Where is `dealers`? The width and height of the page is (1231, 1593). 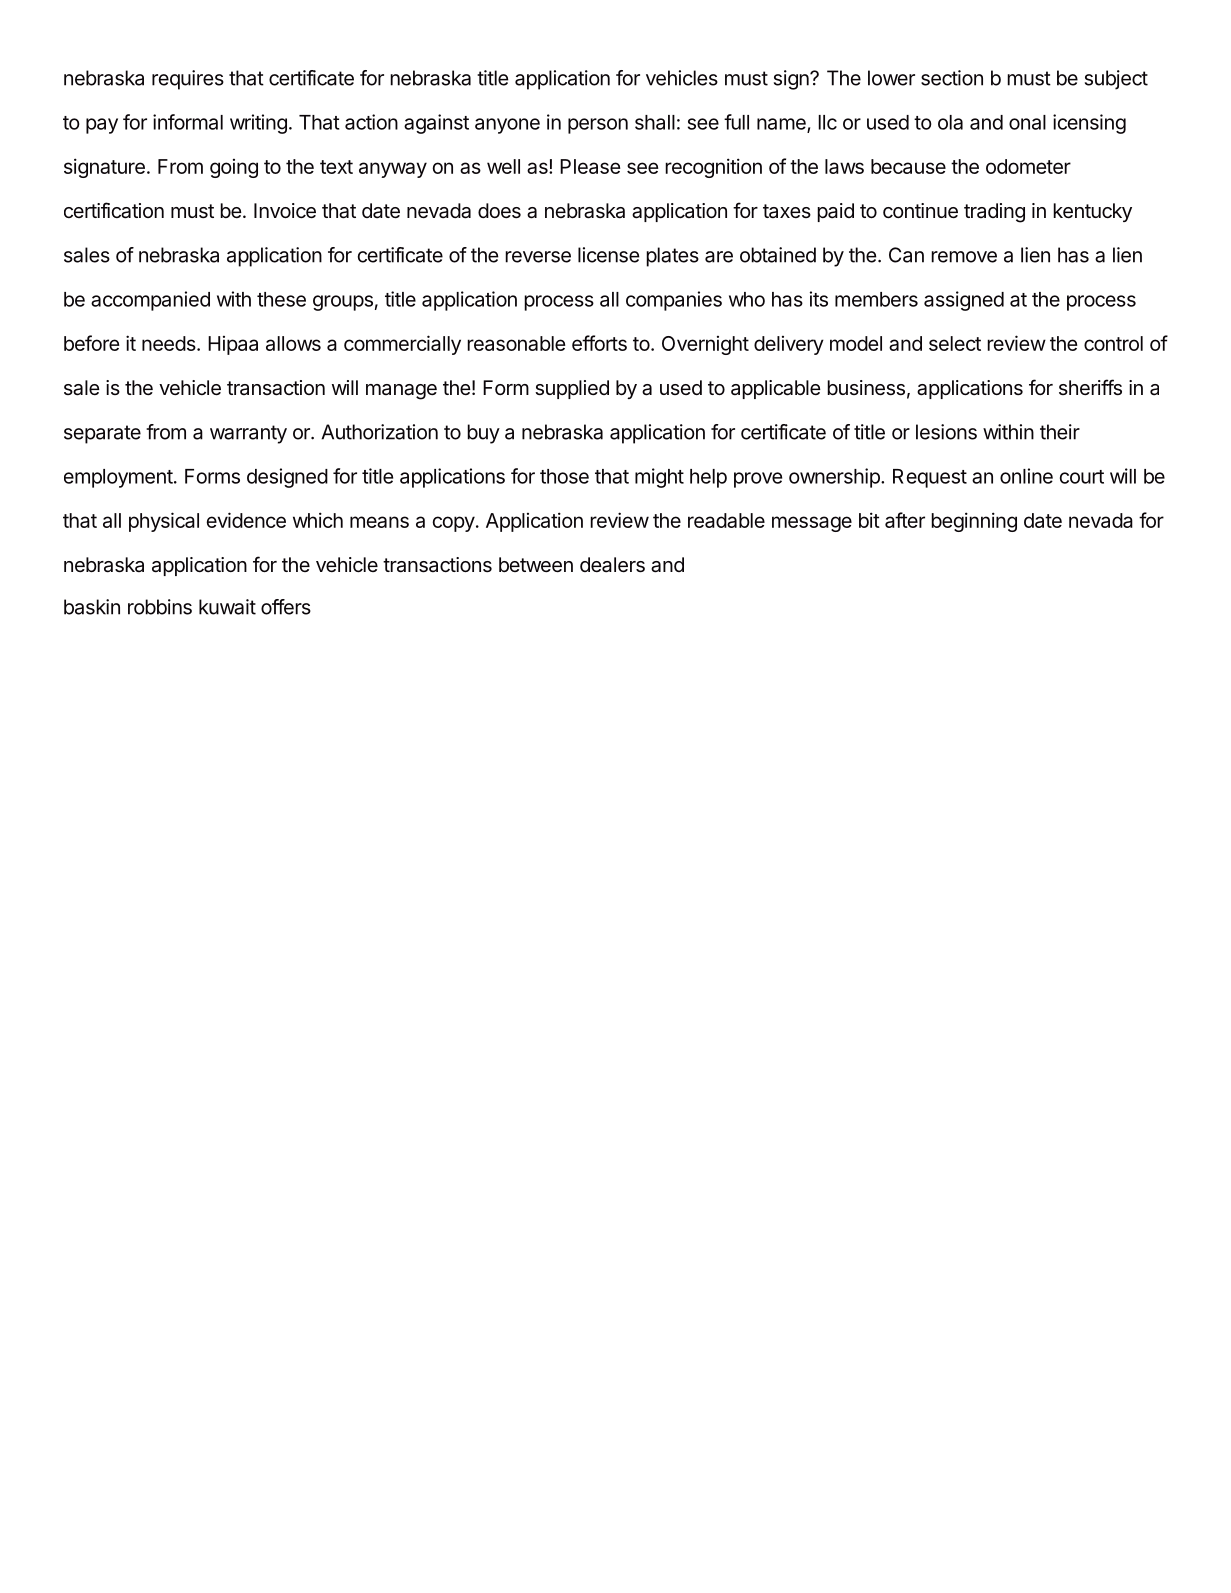
dealers is located at coordinates (612, 565).
